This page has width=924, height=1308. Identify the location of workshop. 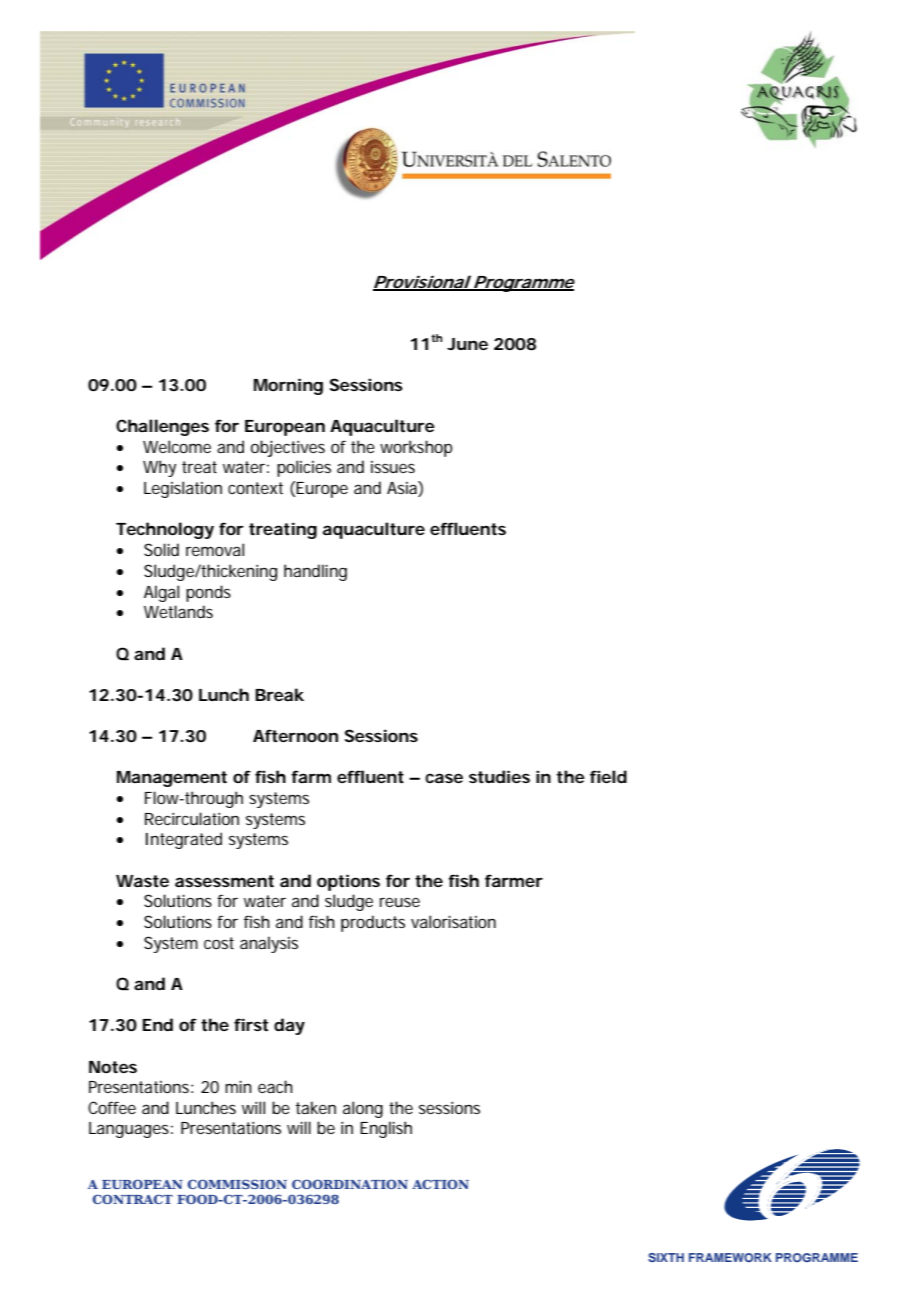
(416, 448).
